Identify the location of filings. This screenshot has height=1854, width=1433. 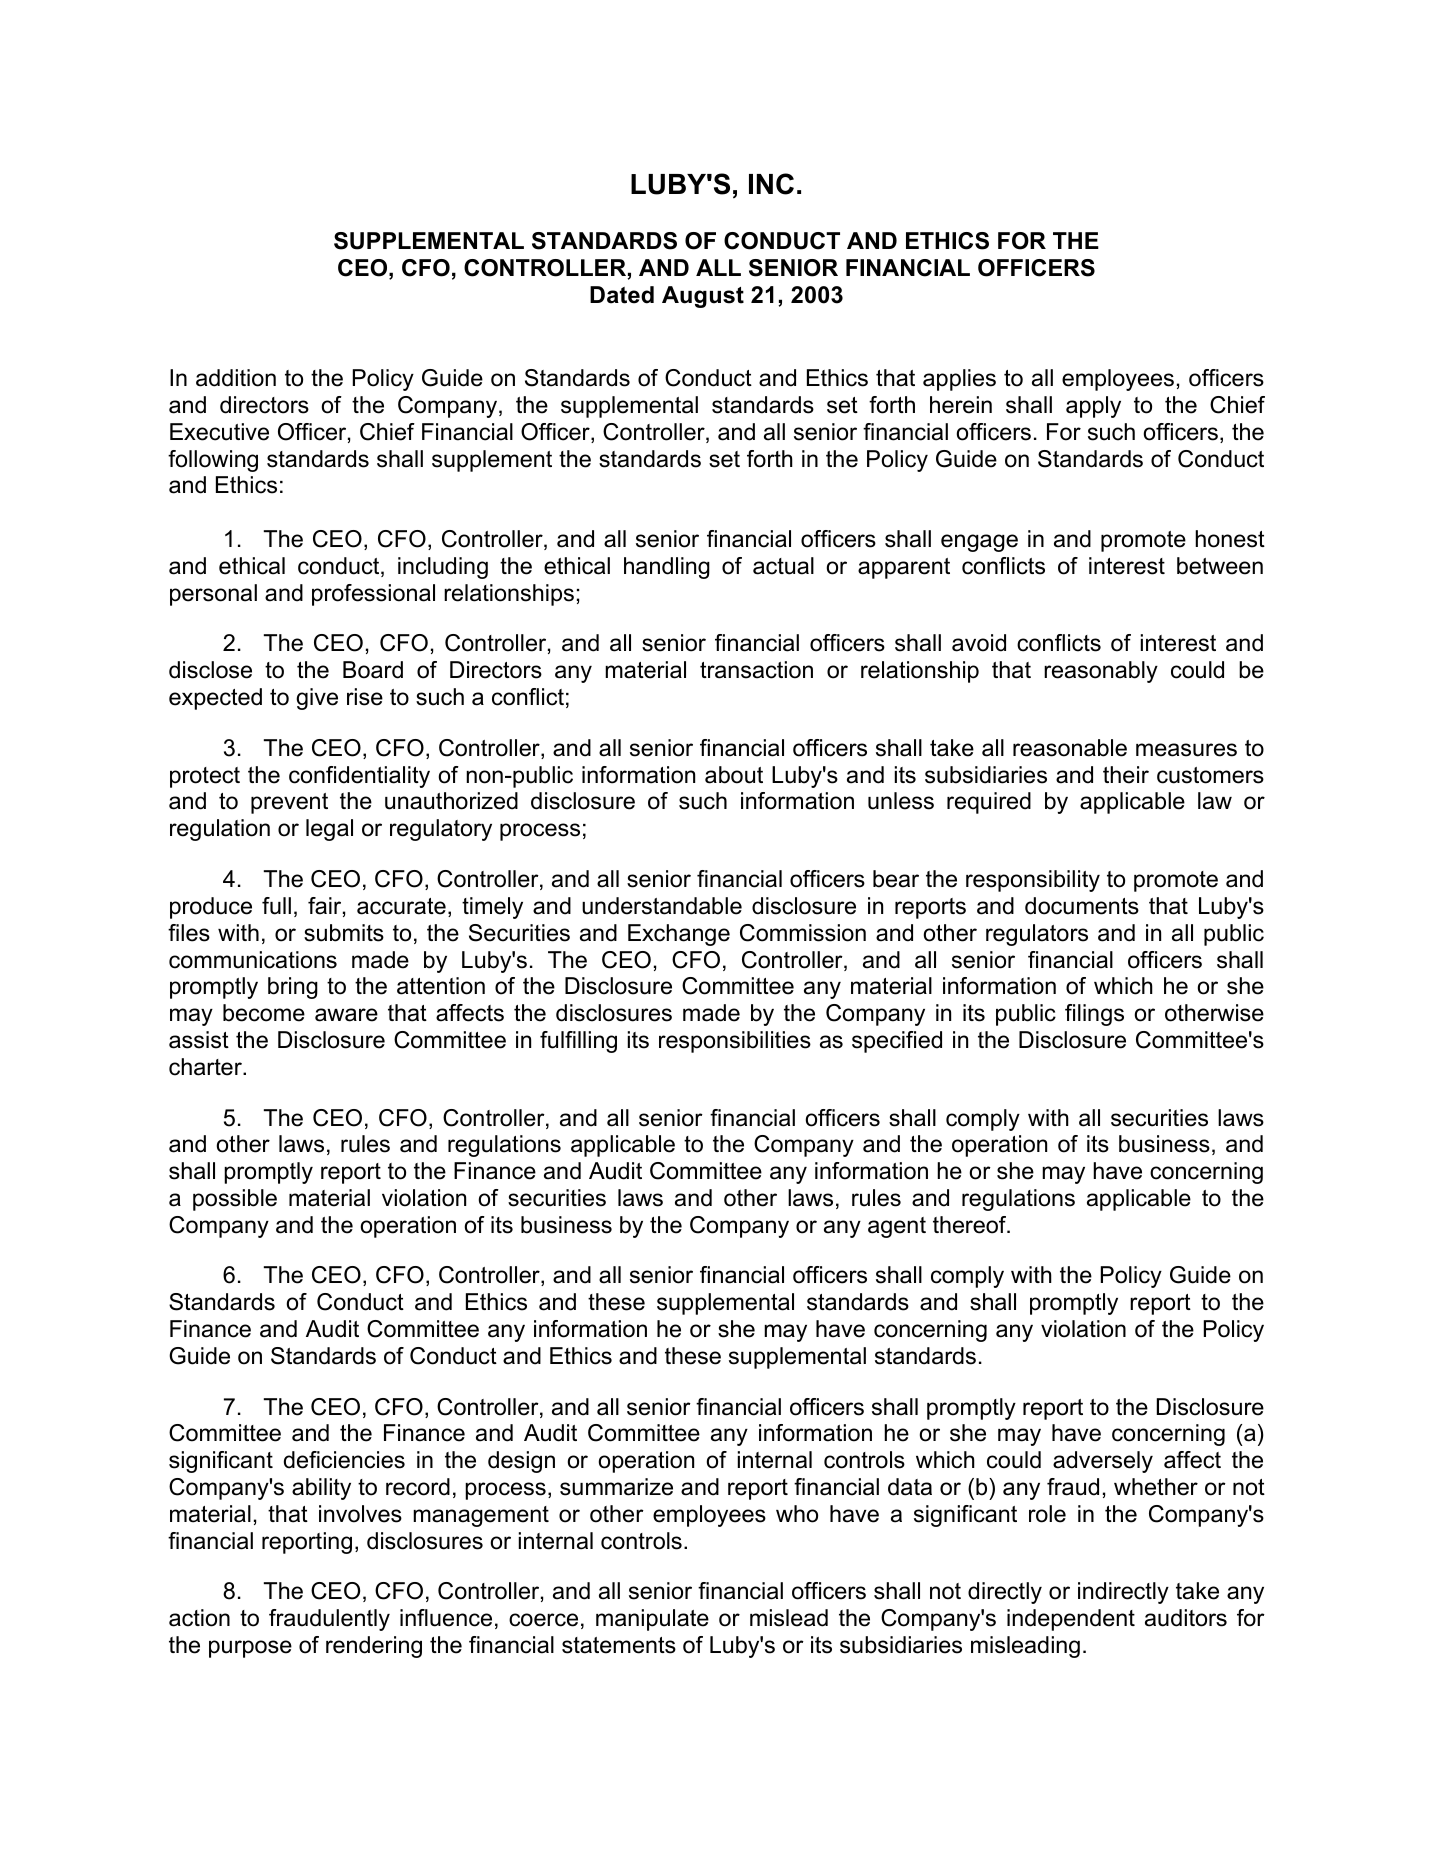
(1094, 1015).
